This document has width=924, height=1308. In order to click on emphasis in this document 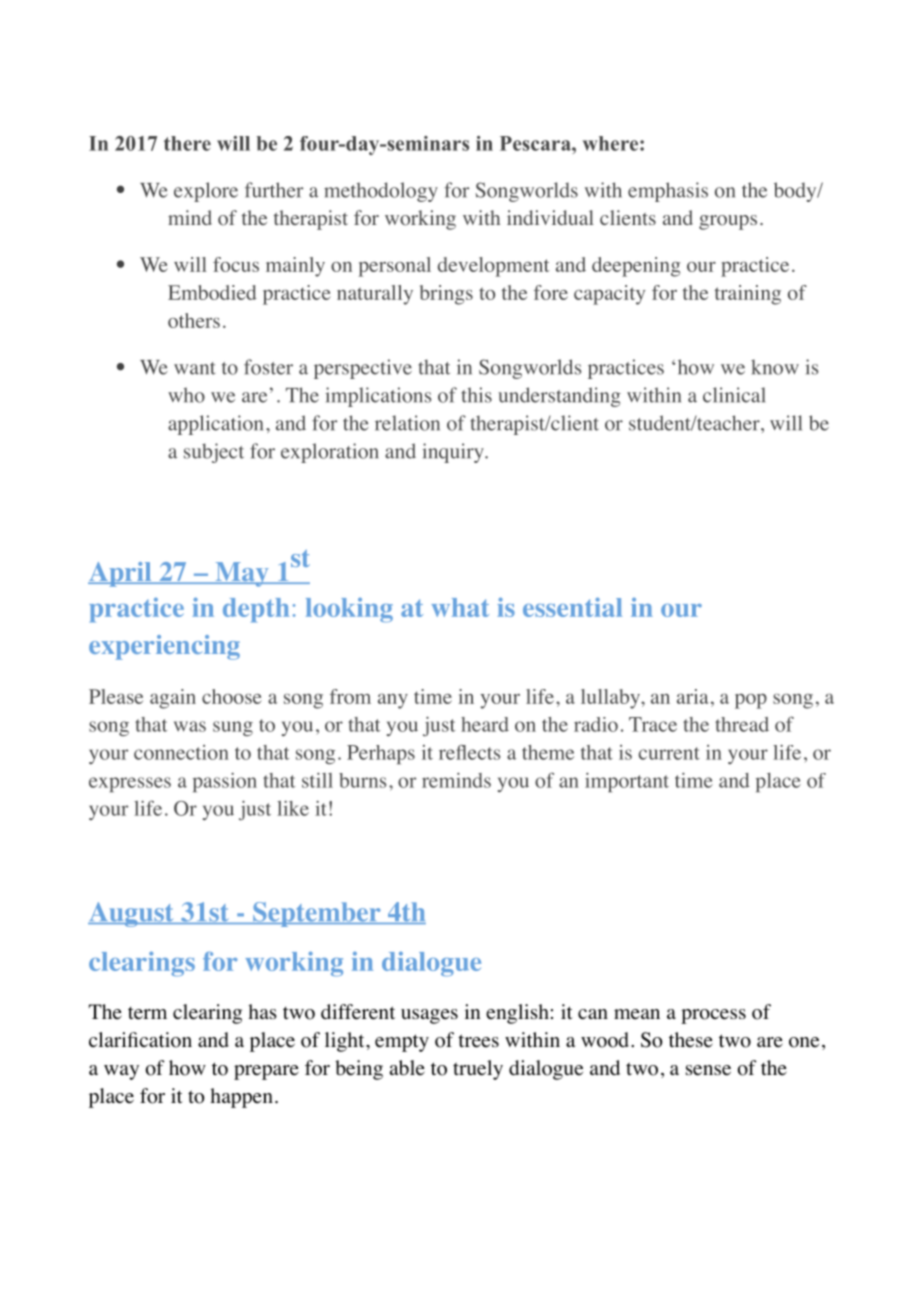, I will do `click(668, 192)`.
